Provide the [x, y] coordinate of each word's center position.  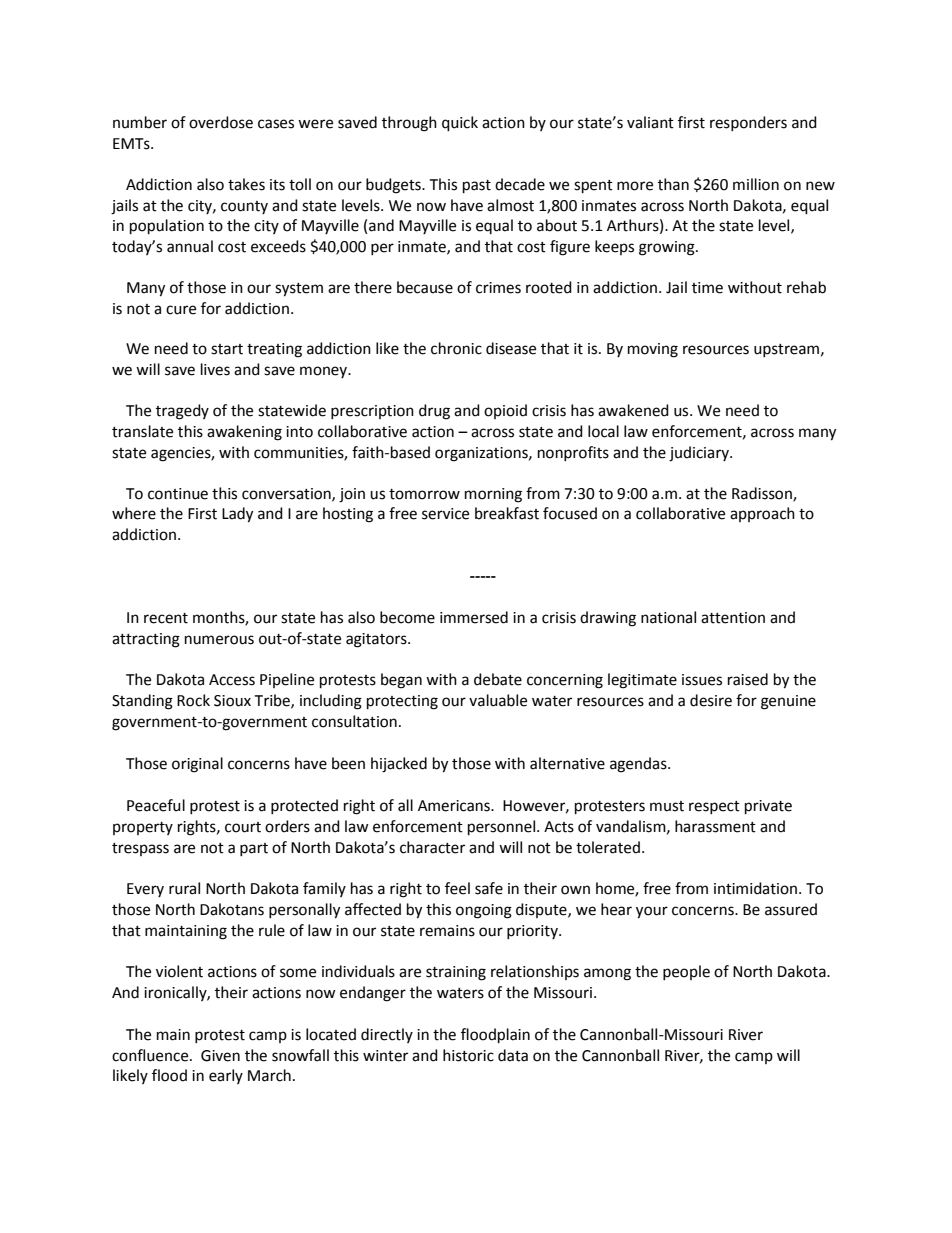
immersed [474, 617]
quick [460, 124]
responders [748, 123]
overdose [221, 122]
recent [166, 618]
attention [733, 618]
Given [220, 1056]
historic [468, 1055]
